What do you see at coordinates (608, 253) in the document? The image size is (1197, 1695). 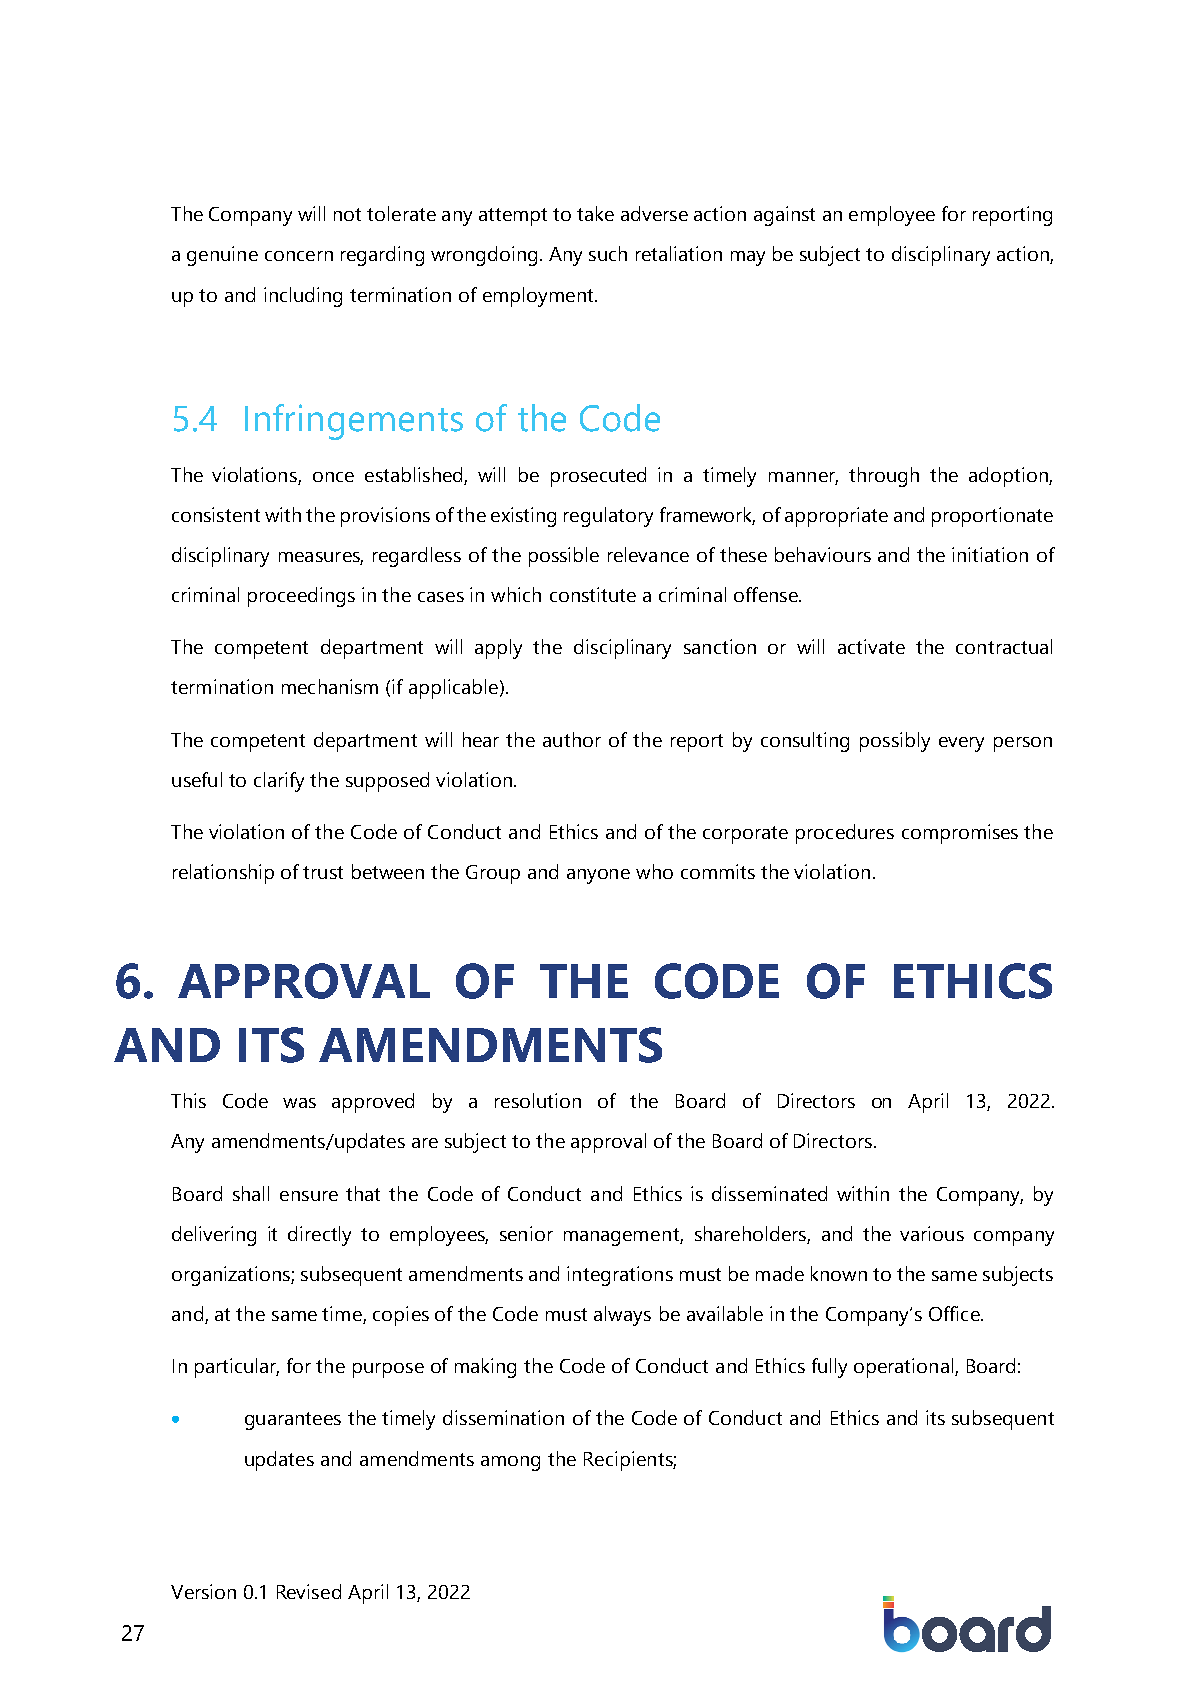 I see `such` at bounding box center [608, 253].
